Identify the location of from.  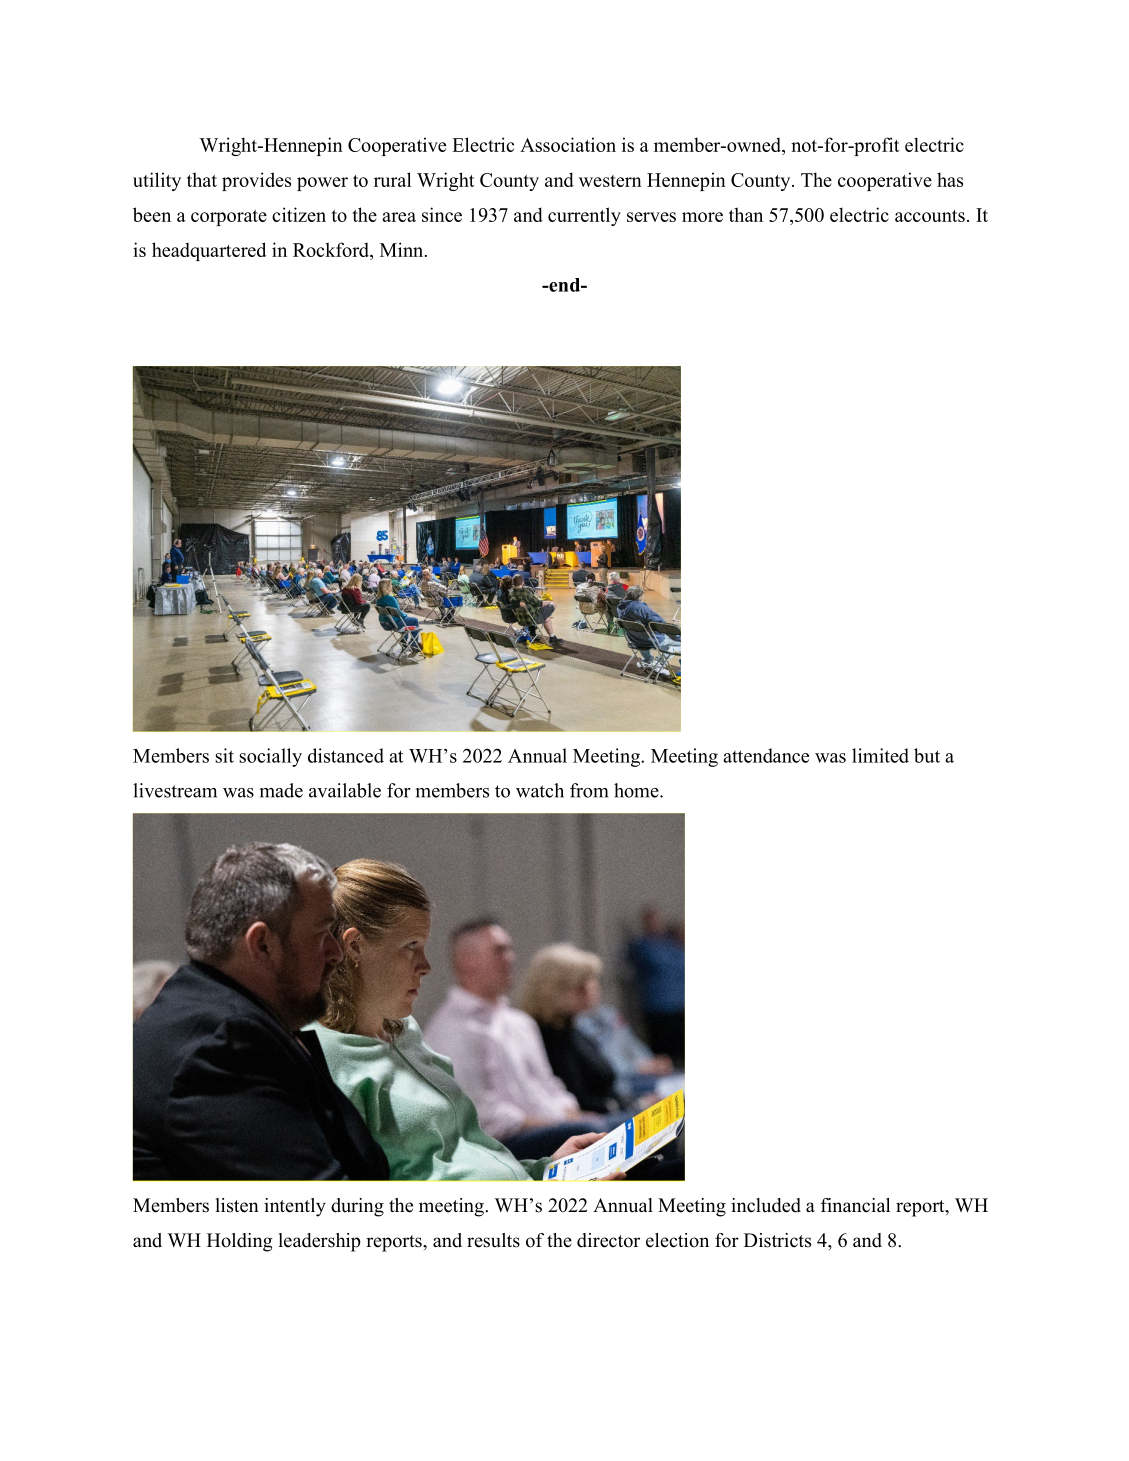
(589, 790).
